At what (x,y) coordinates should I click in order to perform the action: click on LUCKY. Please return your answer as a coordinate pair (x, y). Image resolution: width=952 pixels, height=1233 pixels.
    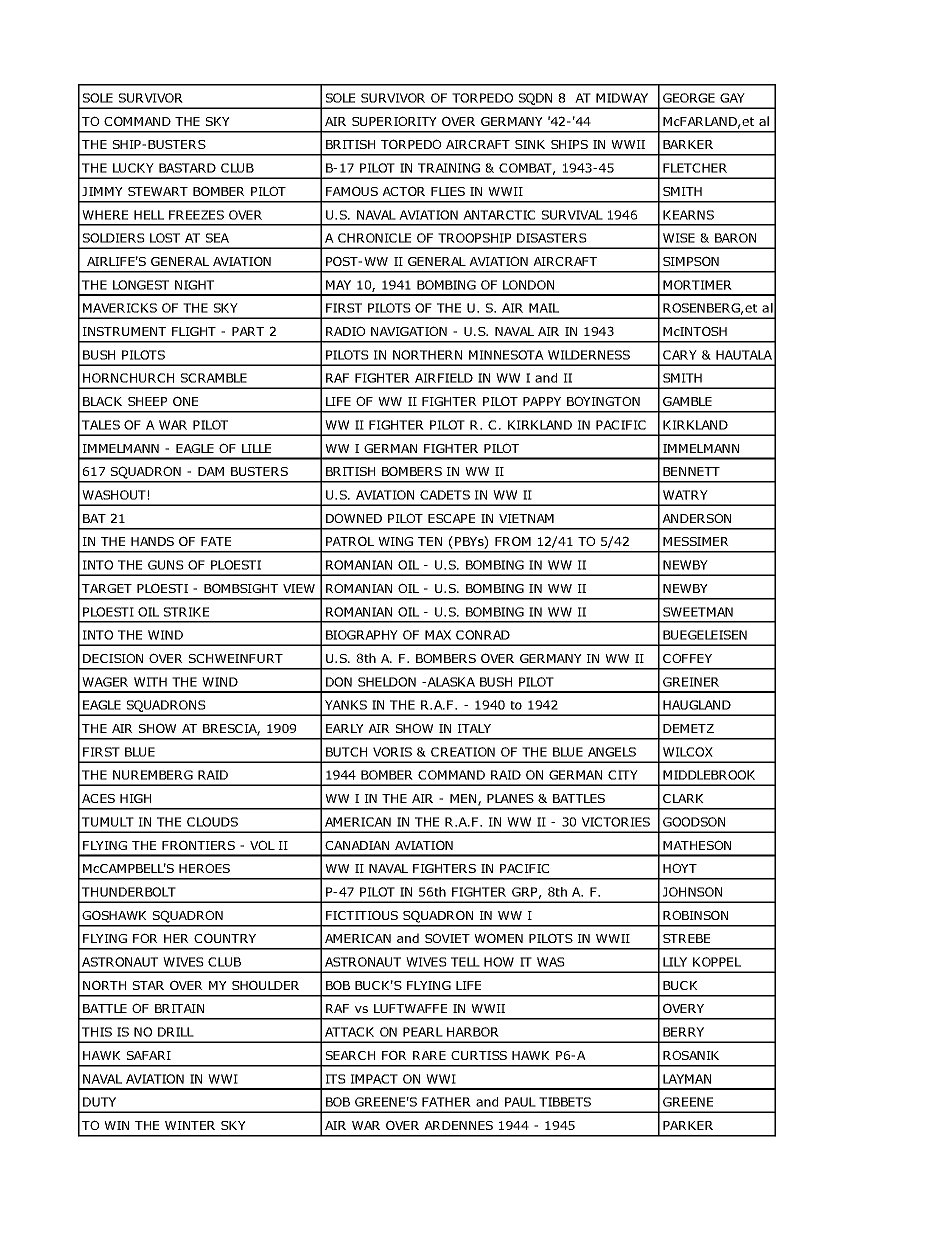
    Looking at the image, I should click on (133, 168).
